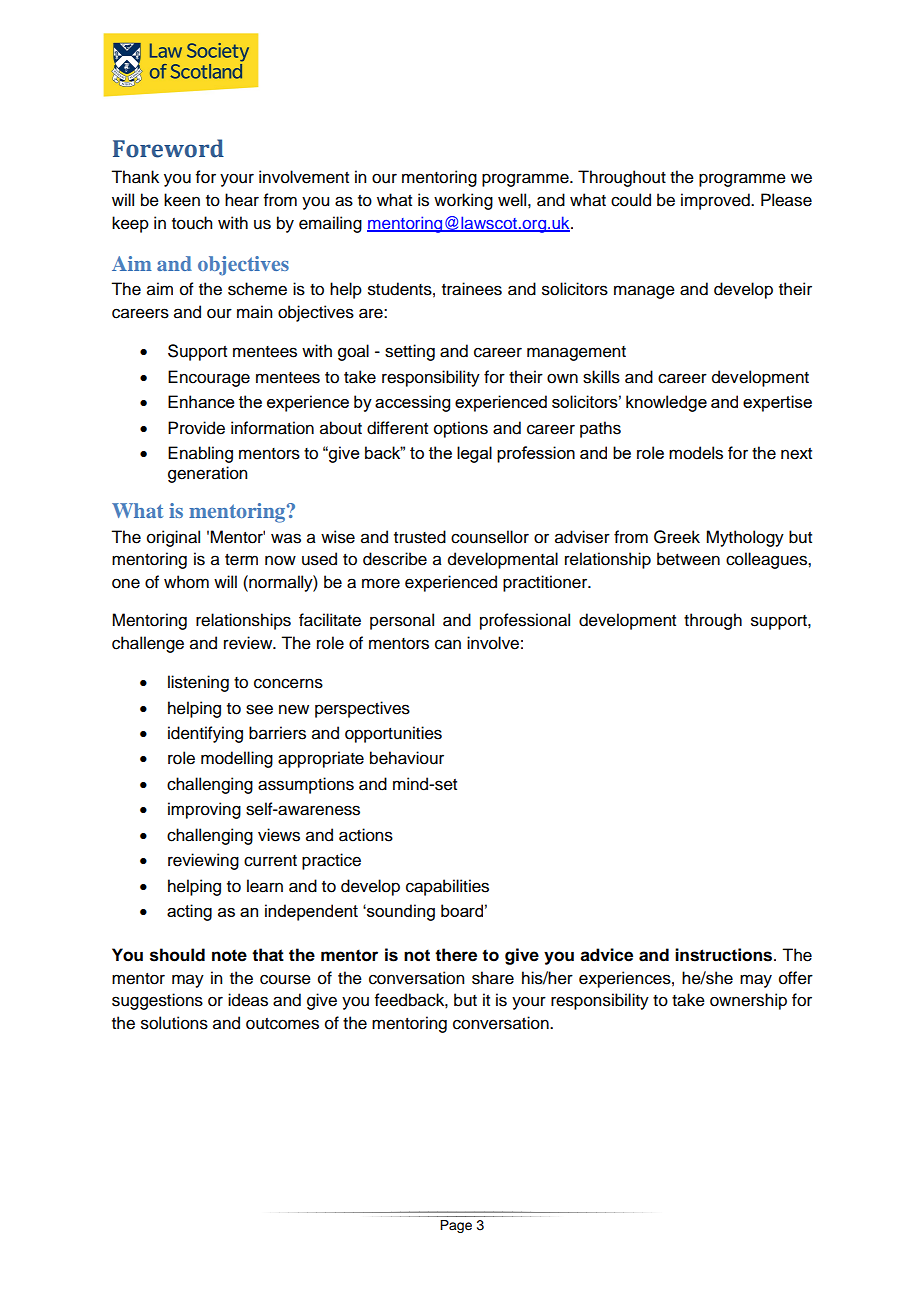 The height and width of the document is (1308, 924). What do you see at coordinates (688, 559) in the document?
I see `between` at bounding box center [688, 559].
